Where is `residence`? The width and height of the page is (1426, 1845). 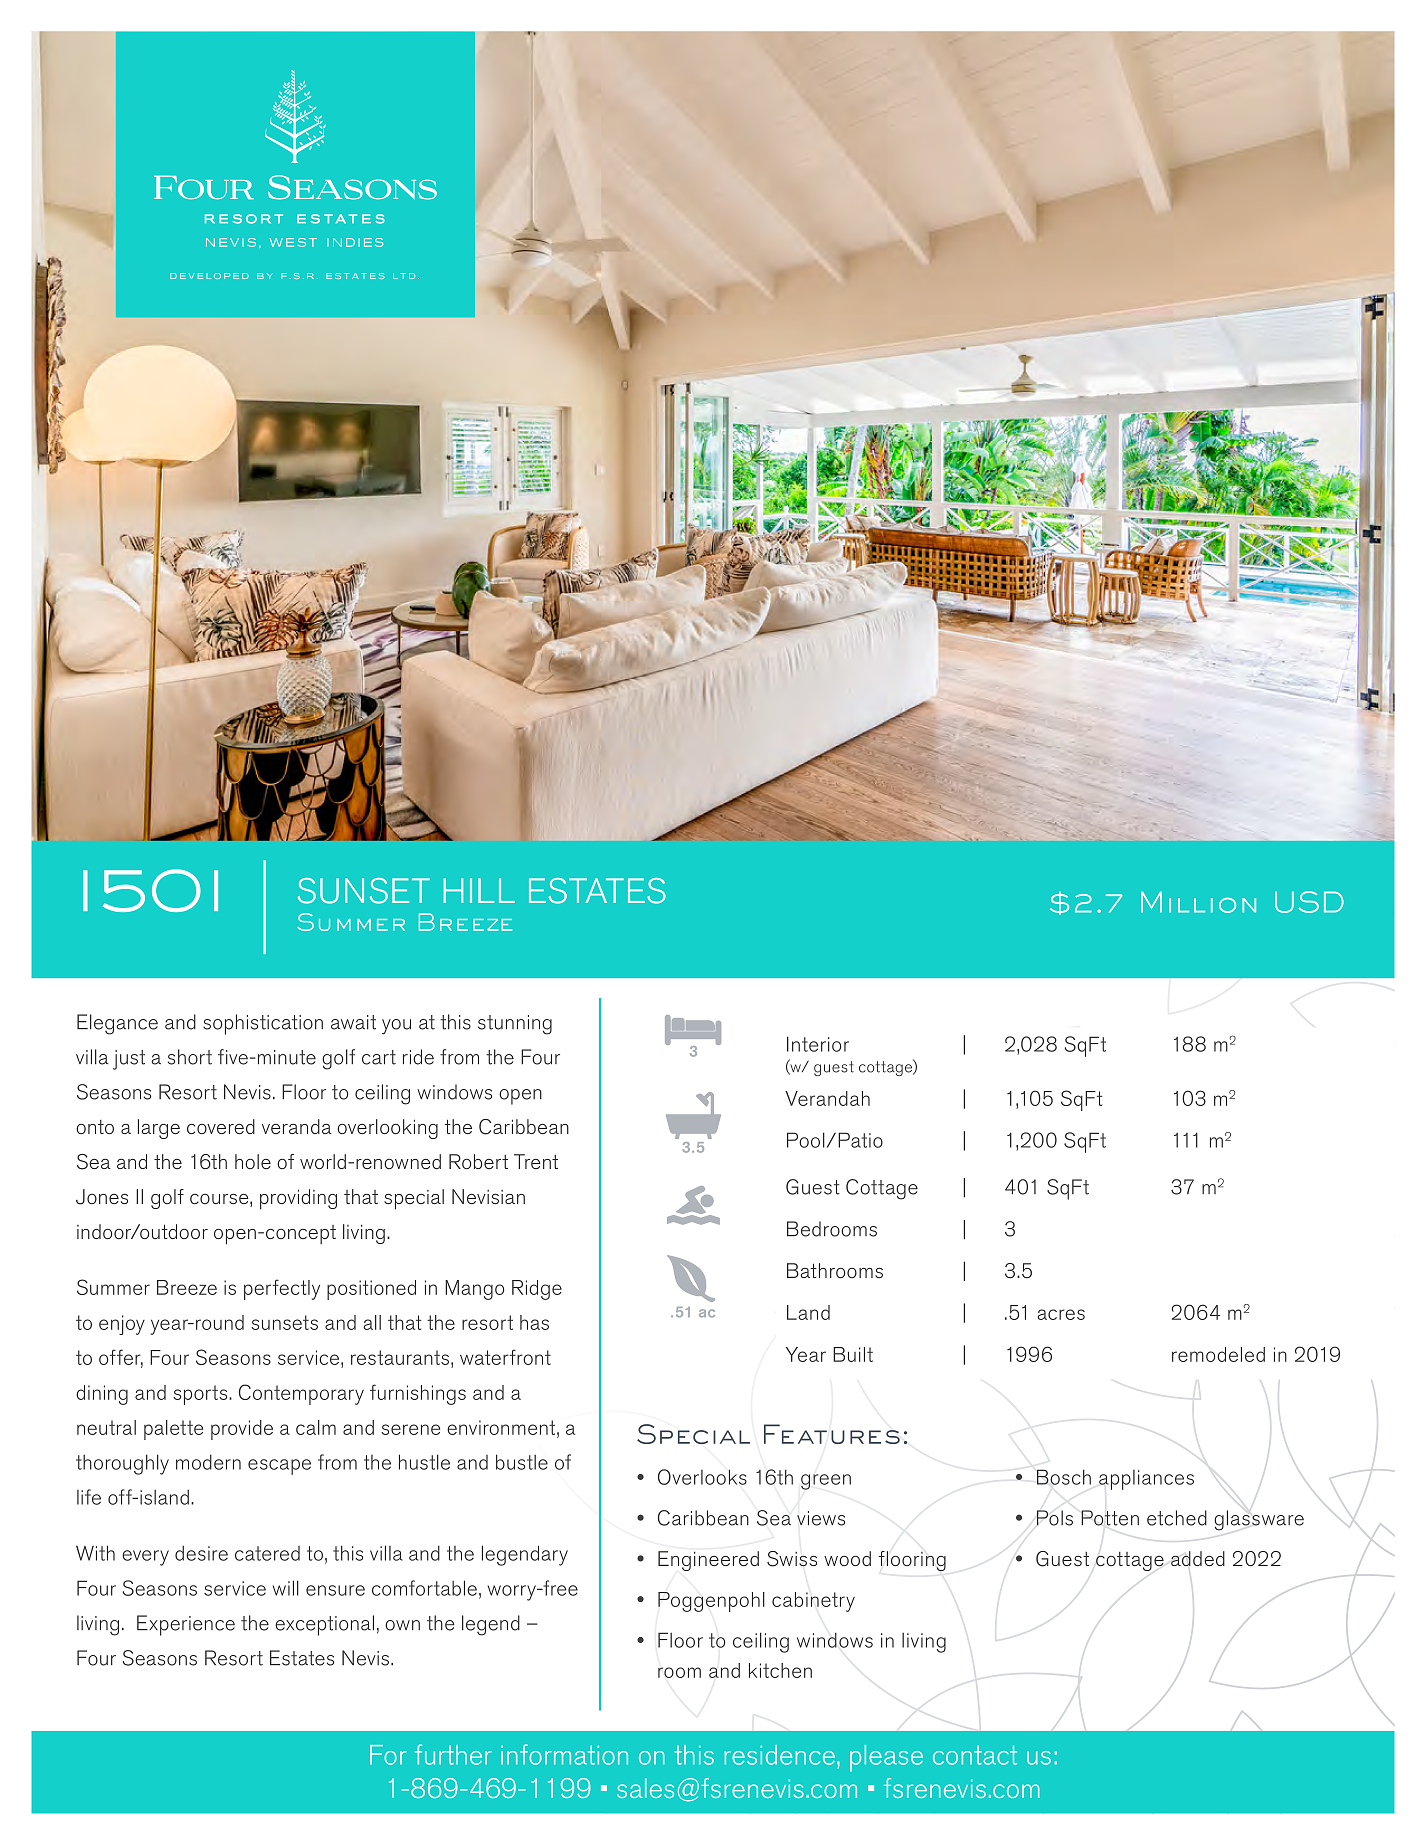
residence is located at coordinates (780, 1755).
